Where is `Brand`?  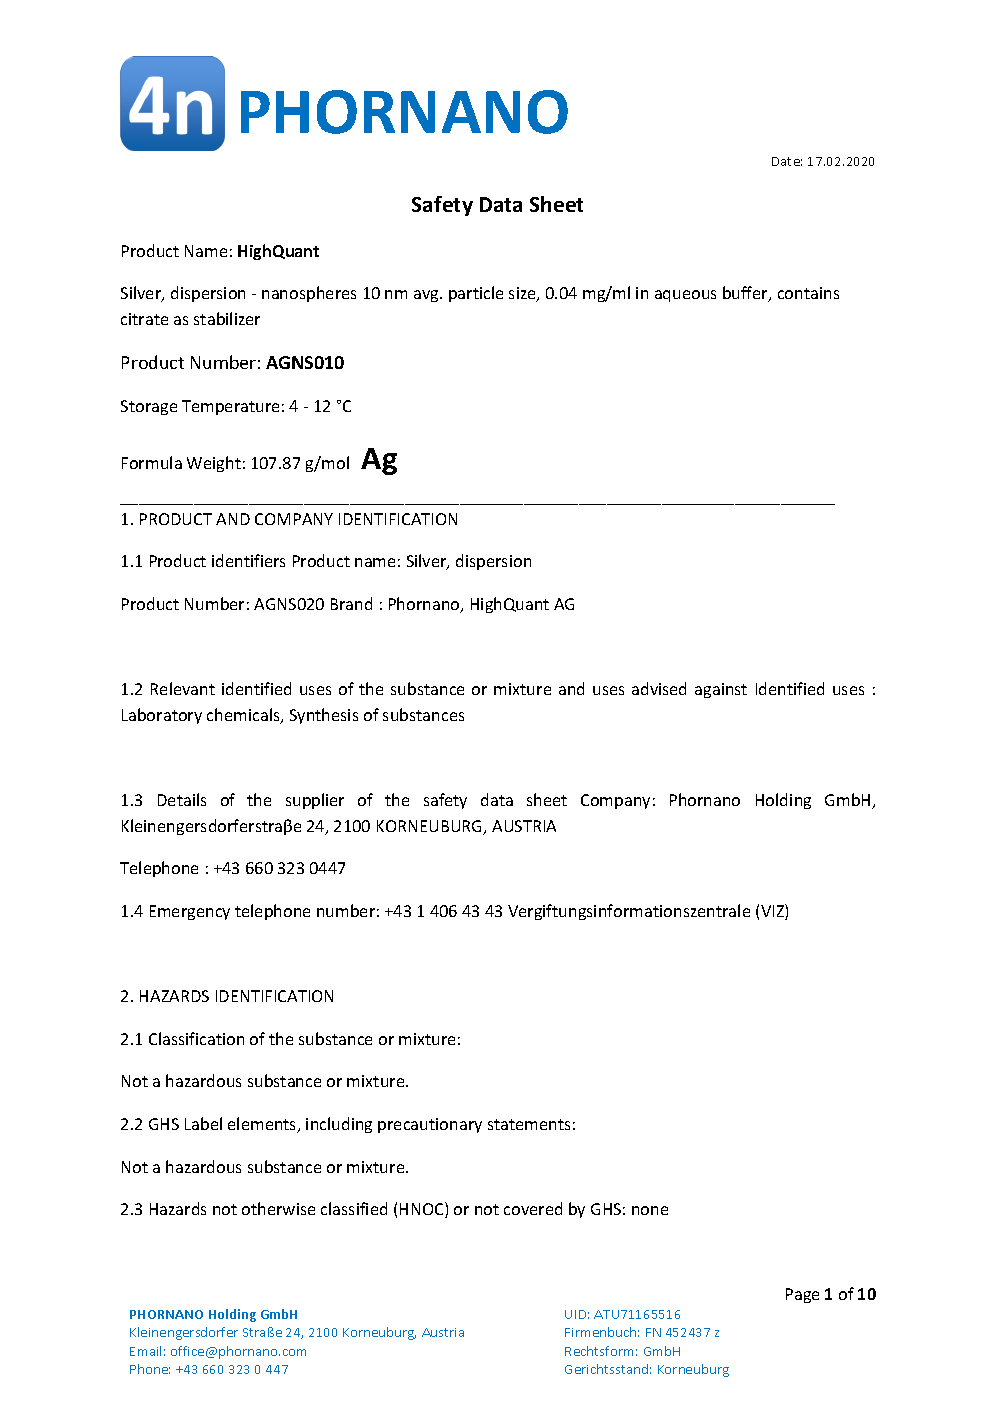 Brand is located at coordinates (351, 603).
